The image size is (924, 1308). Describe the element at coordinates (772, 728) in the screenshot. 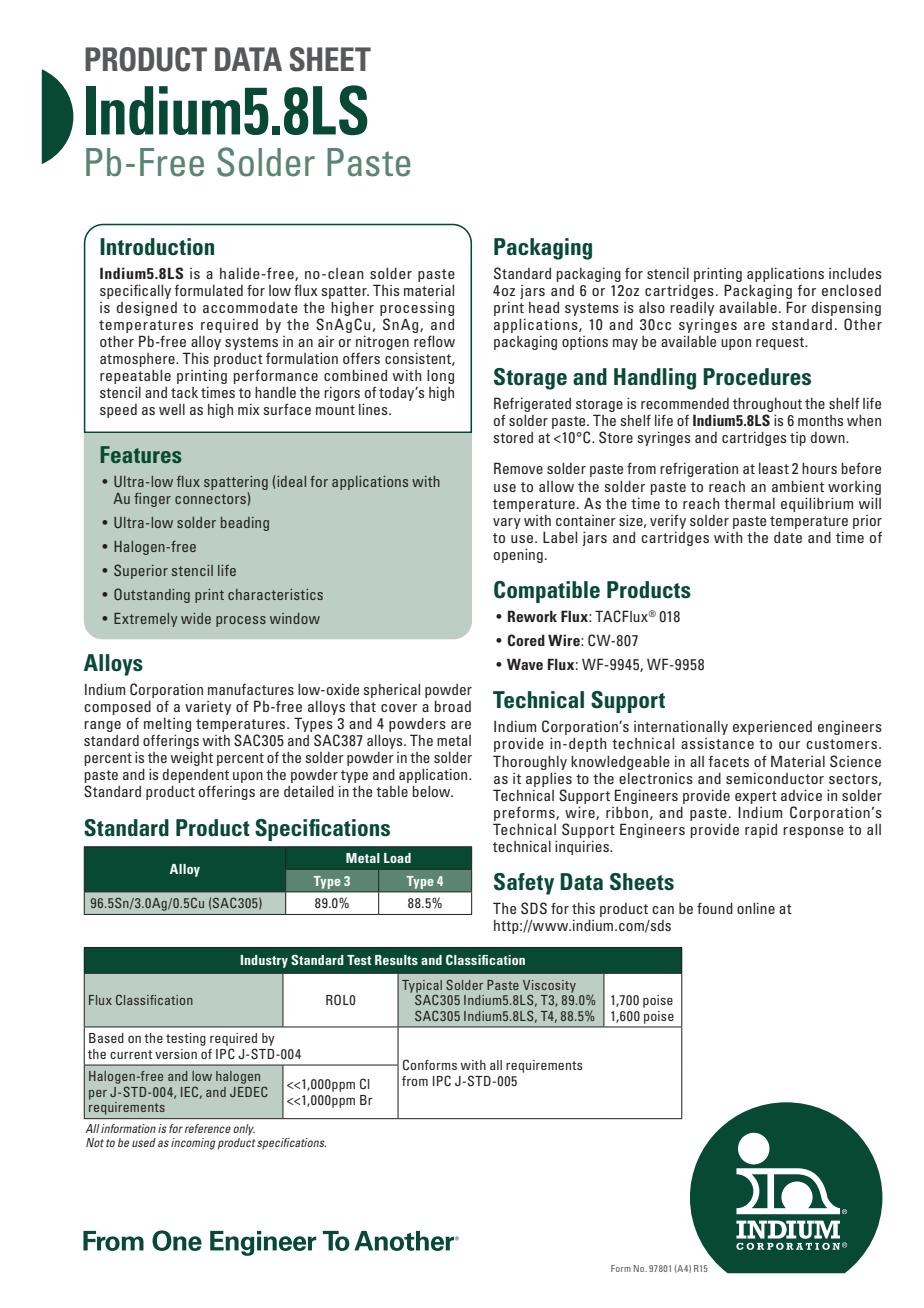

I see `experienced` at that location.
